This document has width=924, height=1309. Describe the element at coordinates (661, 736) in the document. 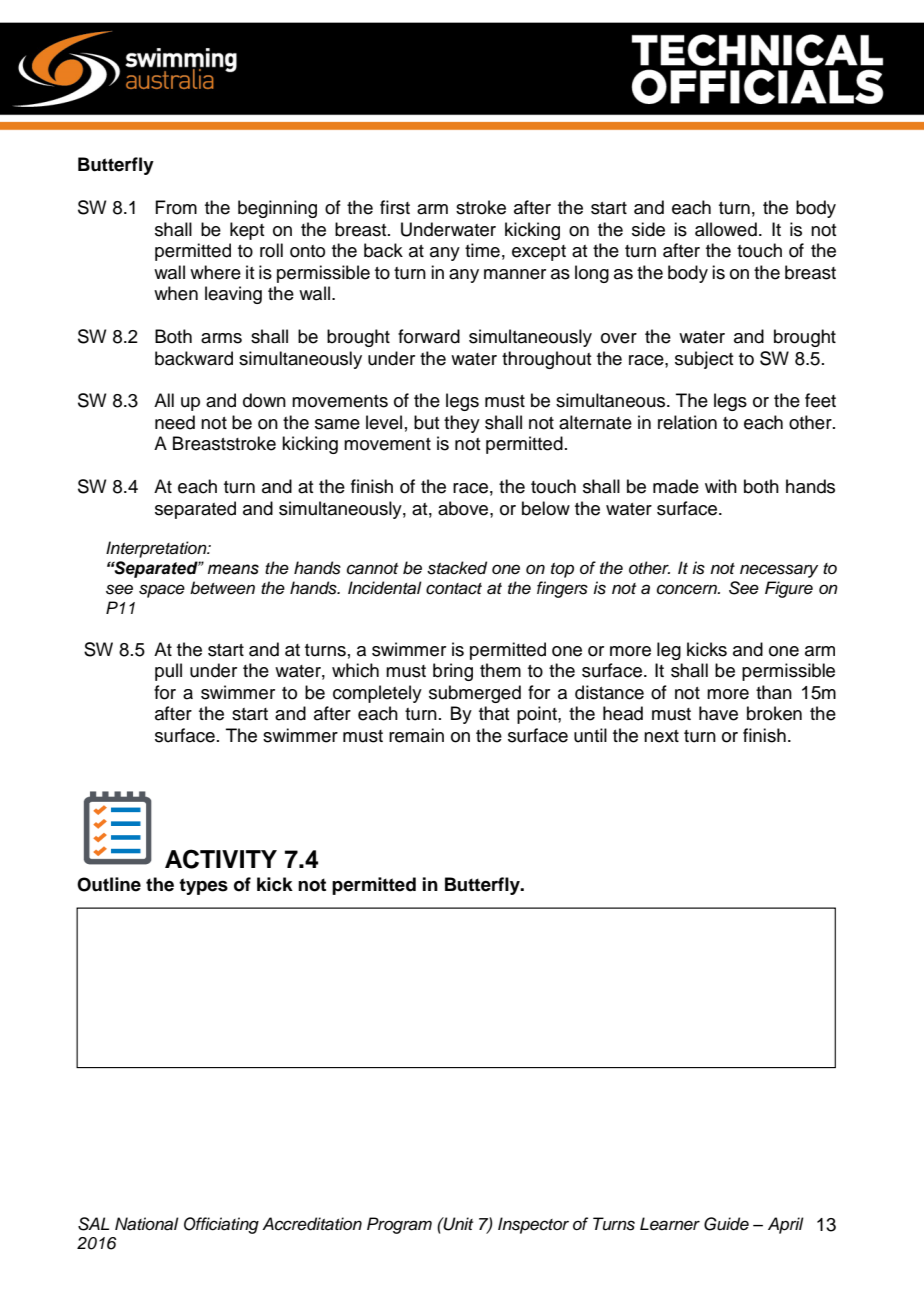

I see `next` at that location.
